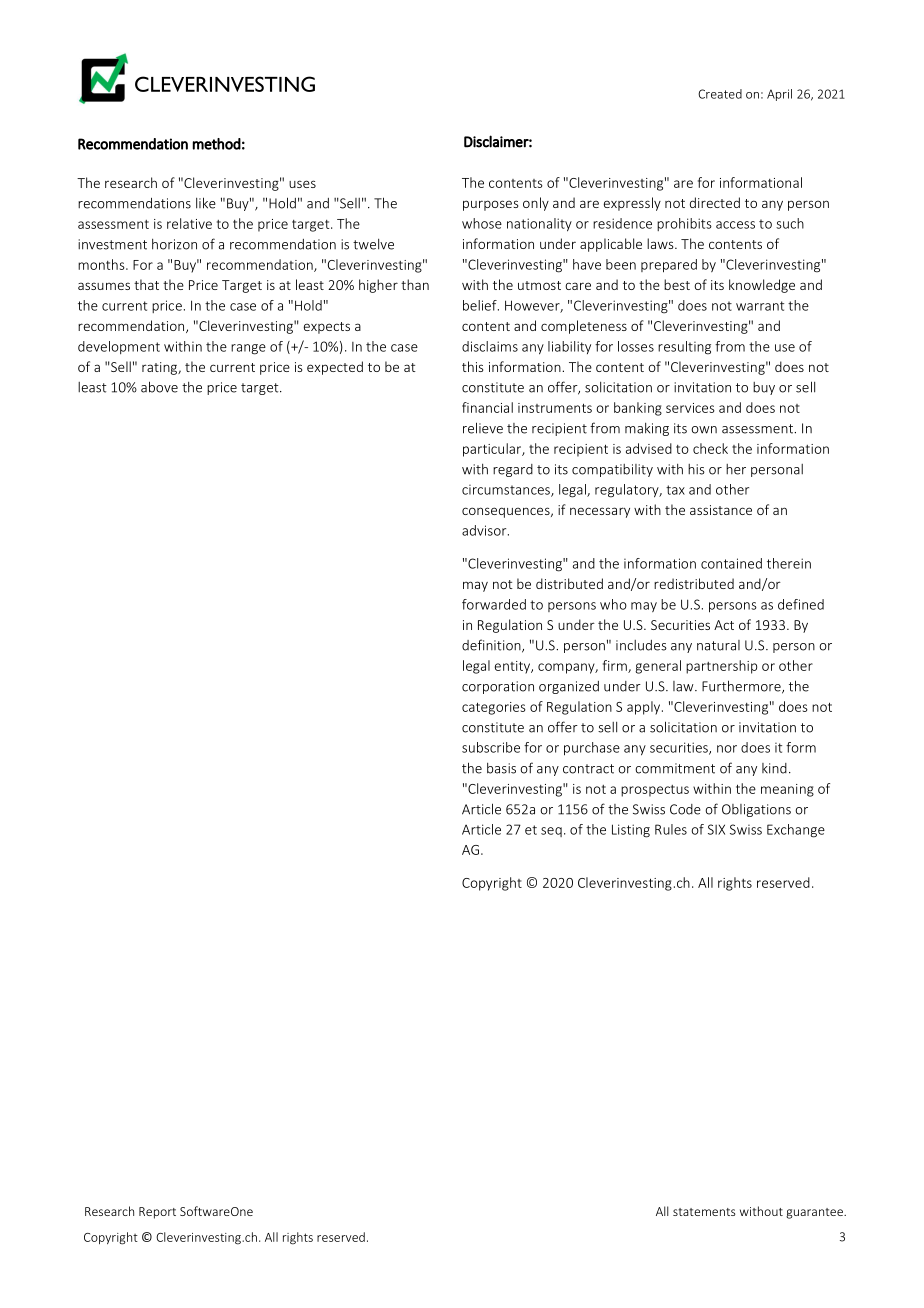 Image resolution: width=924 pixels, height=1308 pixels. I want to click on above, so click(159, 387).
